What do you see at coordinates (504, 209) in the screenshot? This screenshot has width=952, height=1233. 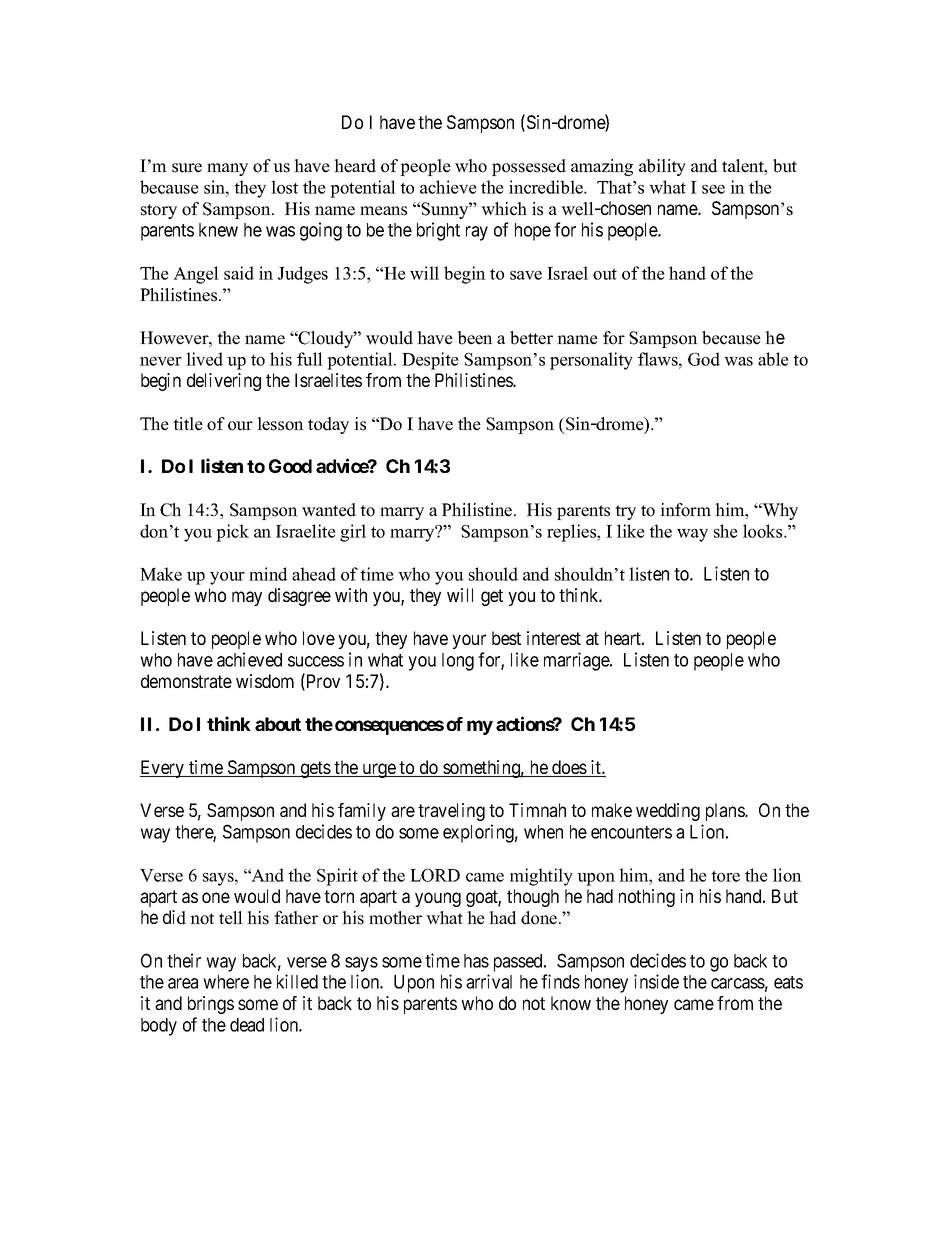 I see `which` at bounding box center [504, 209].
